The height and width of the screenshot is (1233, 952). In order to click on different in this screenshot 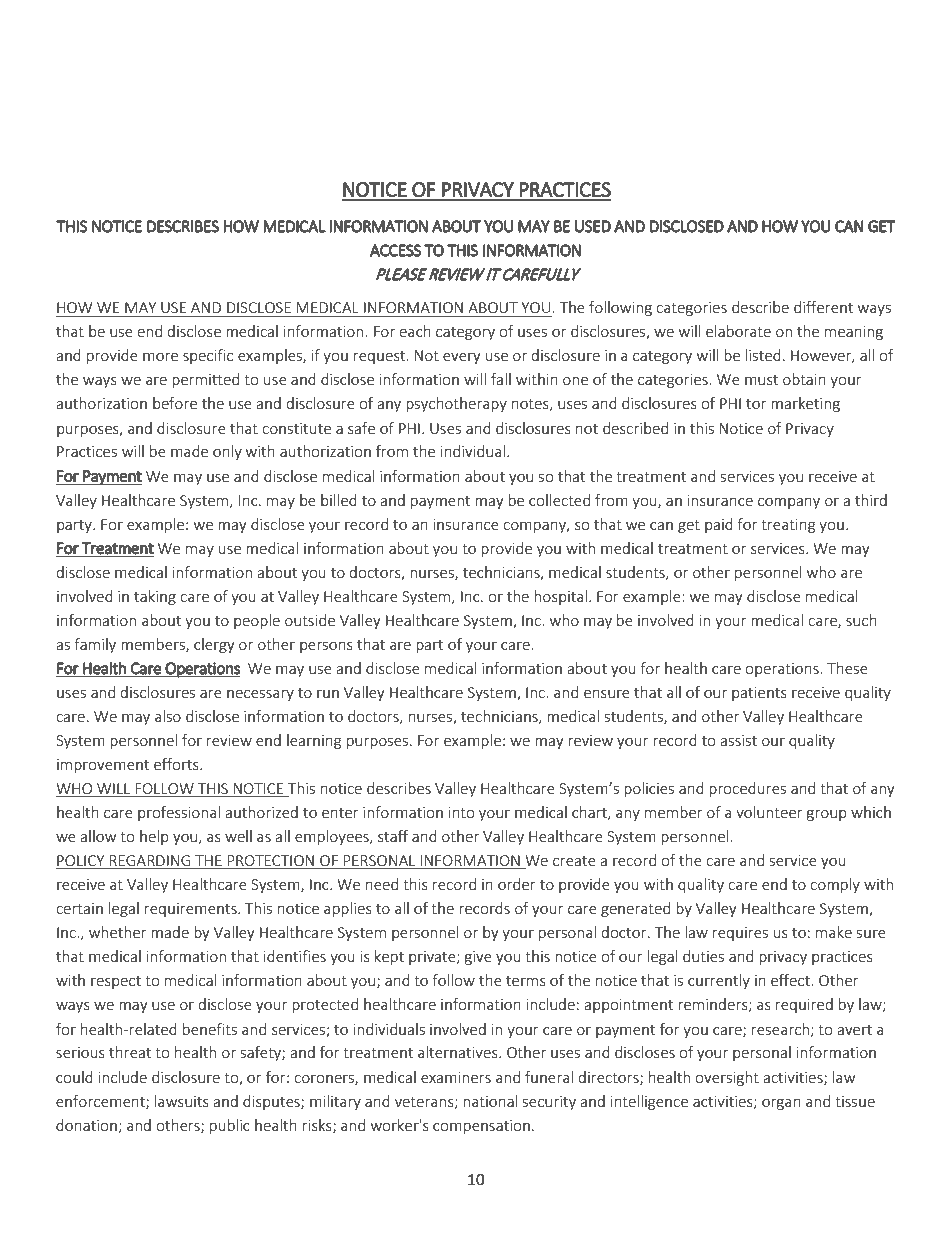, I will do `click(823, 307)`.
